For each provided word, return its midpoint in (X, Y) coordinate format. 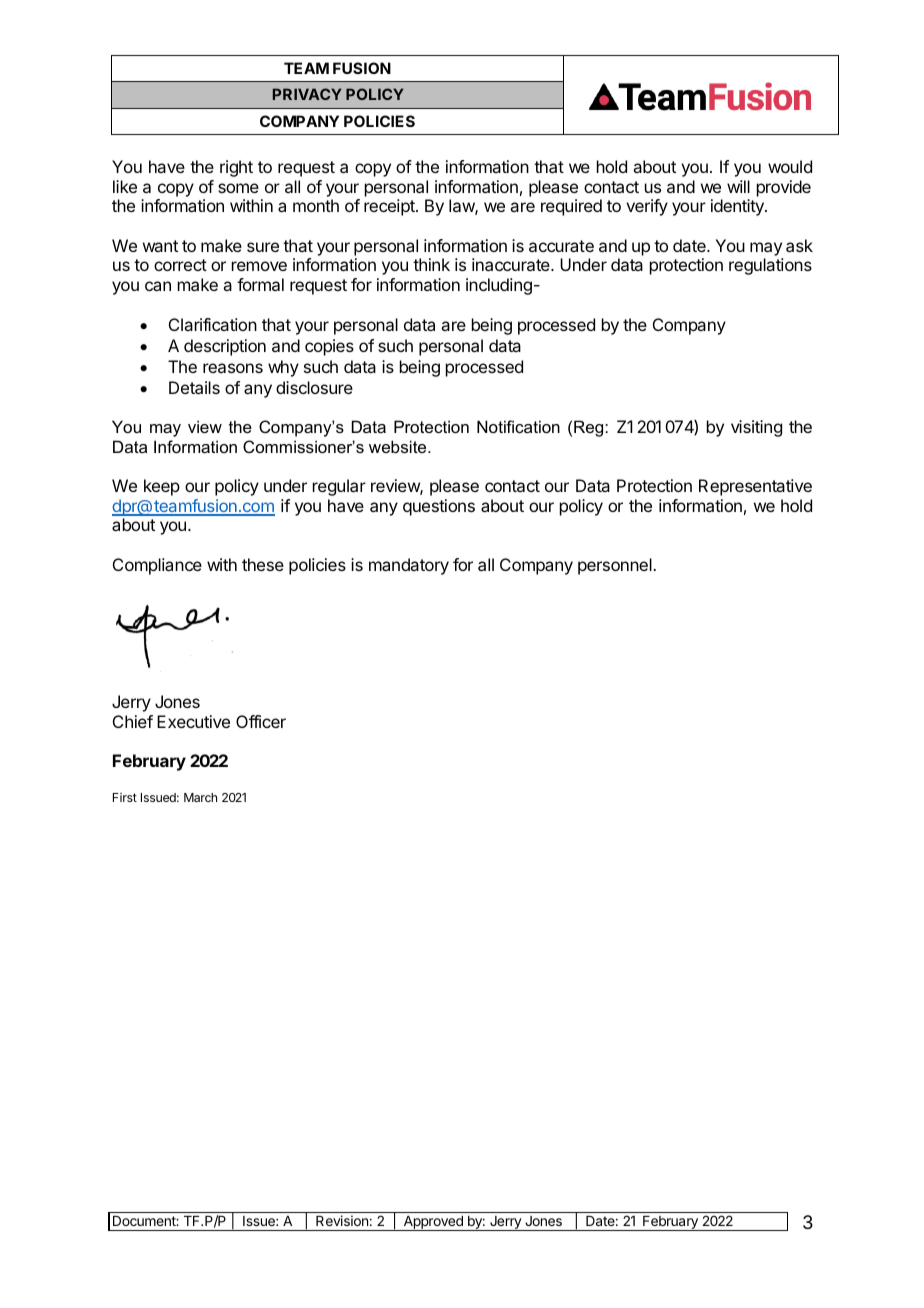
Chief (133, 721)
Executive (193, 721)
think (431, 264)
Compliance (157, 566)
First (125, 797)
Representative (755, 487)
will (738, 186)
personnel (616, 566)
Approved (433, 1223)
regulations (770, 266)
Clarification (213, 324)
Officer (261, 721)
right (236, 168)
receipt (390, 207)
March (200, 797)
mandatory (409, 566)
